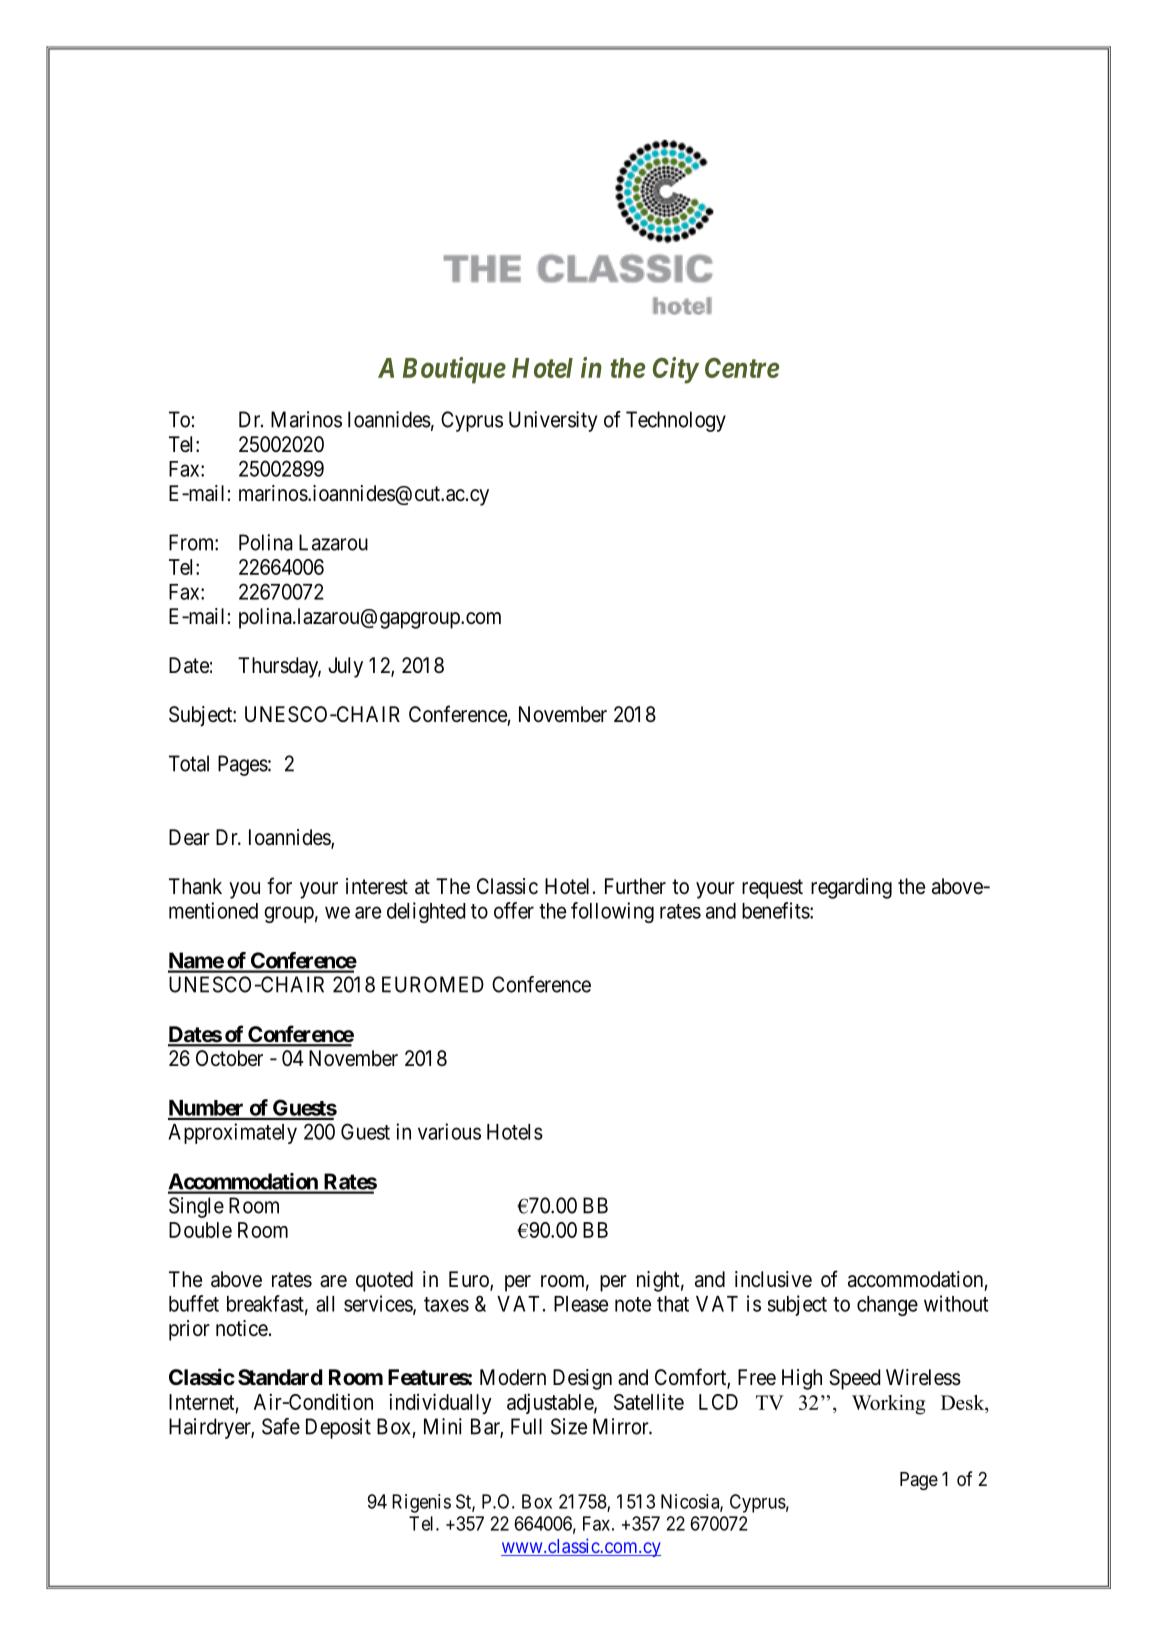 The image size is (1157, 1635). What do you see at coordinates (553, 421) in the document?
I see `University` at bounding box center [553, 421].
